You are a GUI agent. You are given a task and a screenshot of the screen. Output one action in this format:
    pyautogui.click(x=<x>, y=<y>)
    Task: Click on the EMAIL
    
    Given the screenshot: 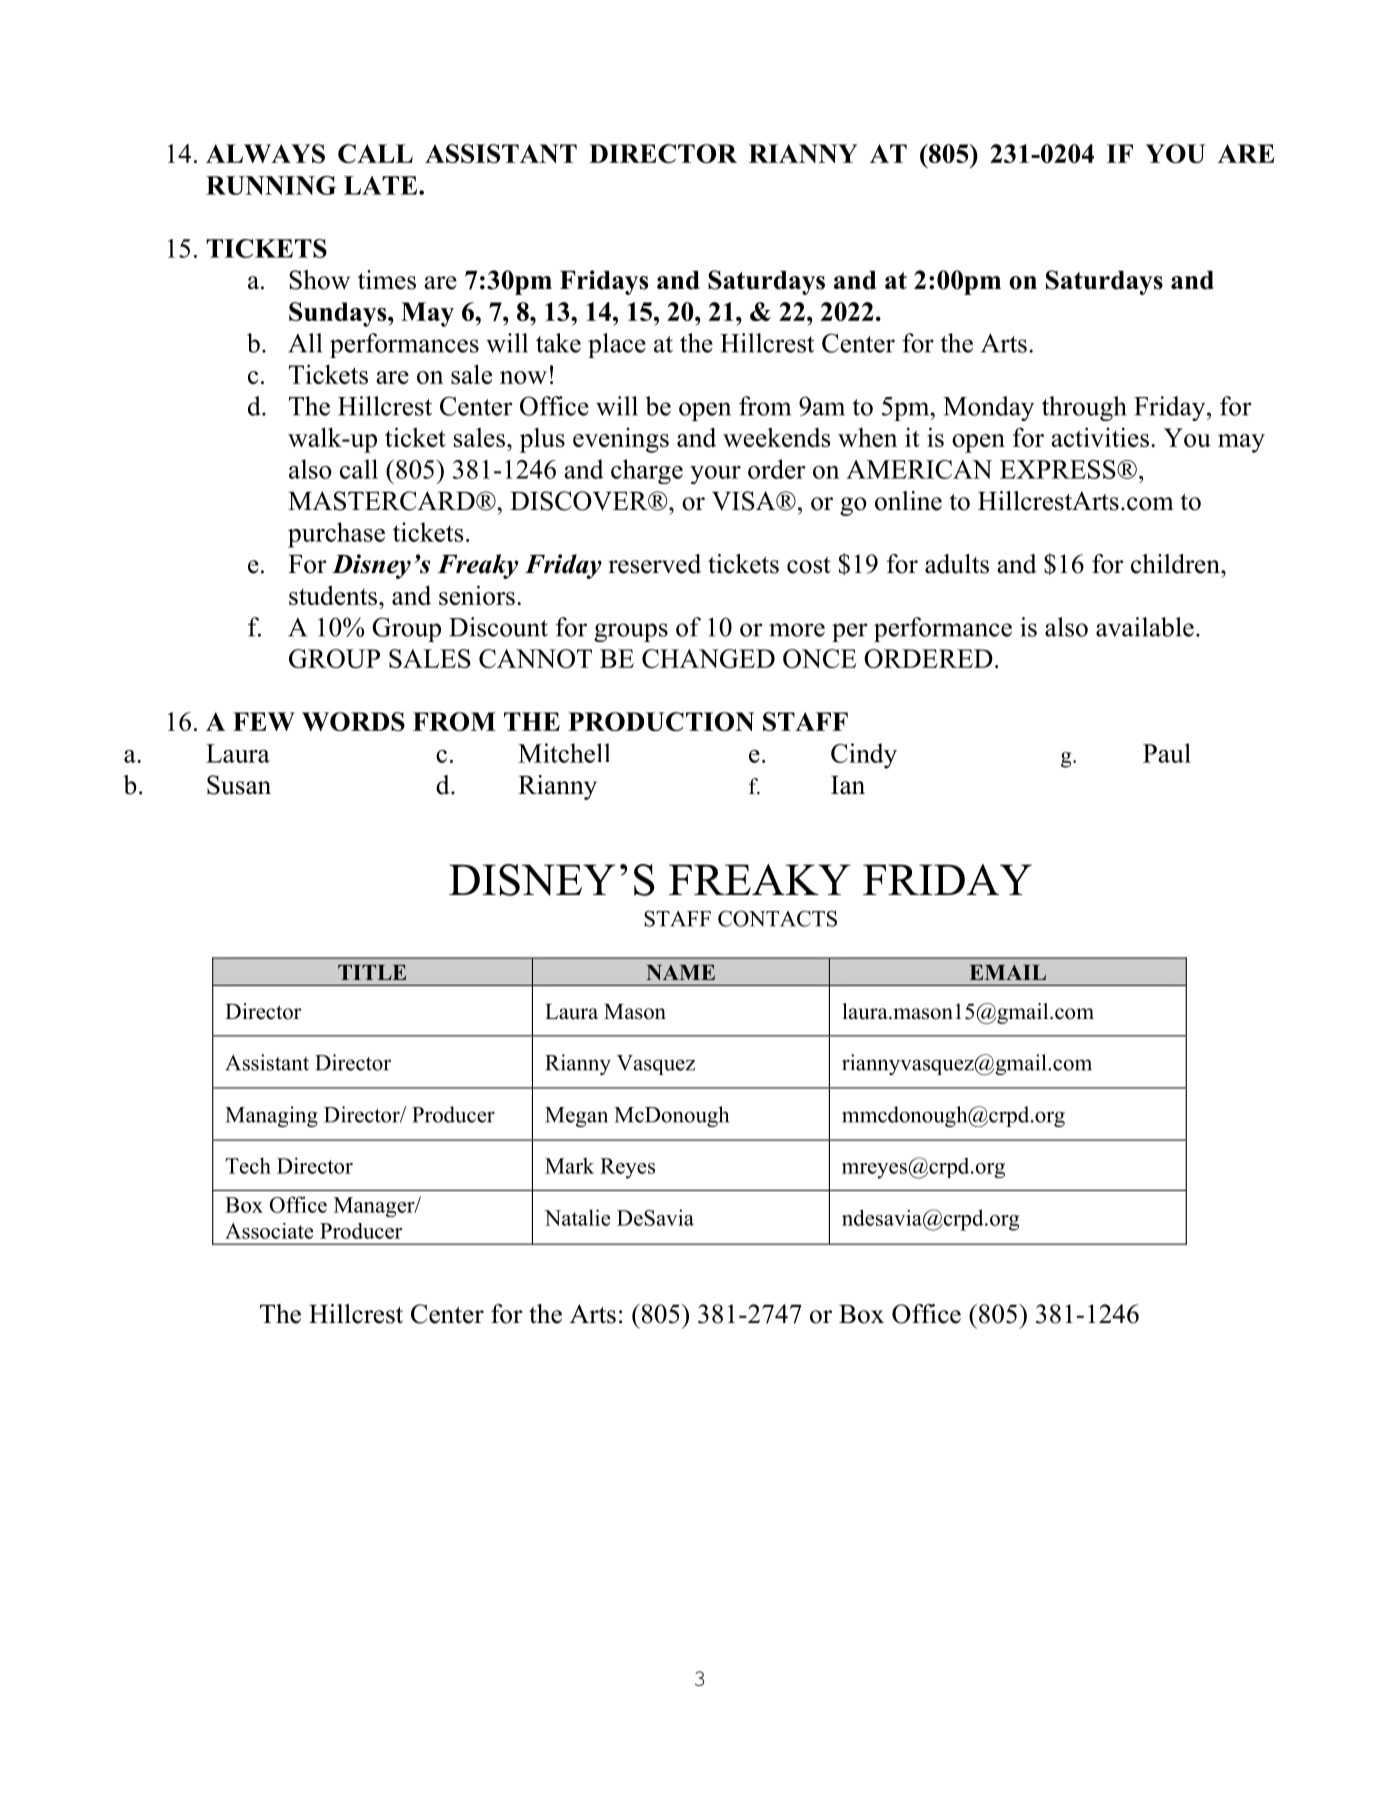 What is the action you would take?
    pyautogui.click(x=1008, y=972)
